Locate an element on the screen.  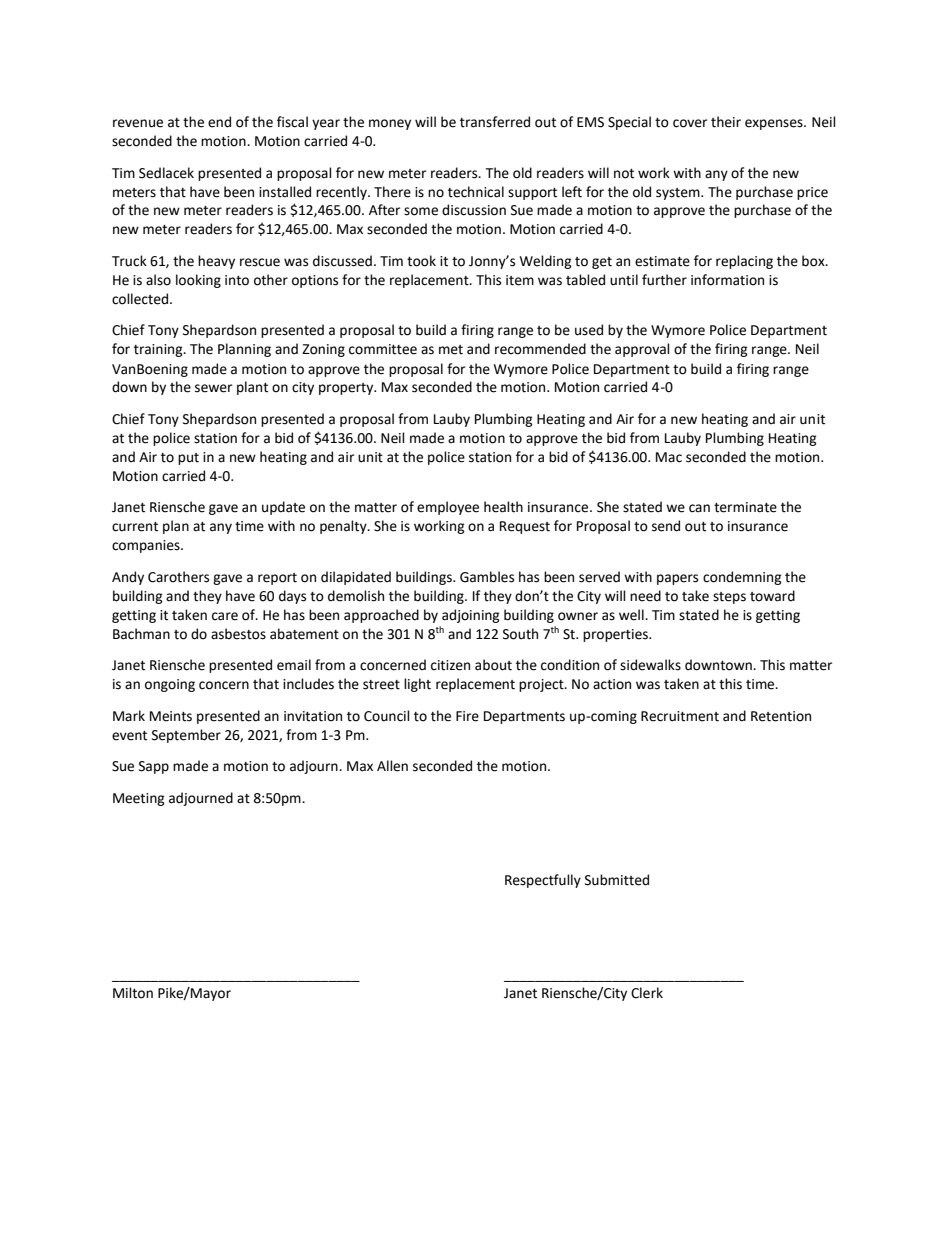
Milton is located at coordinates (133, 993).
